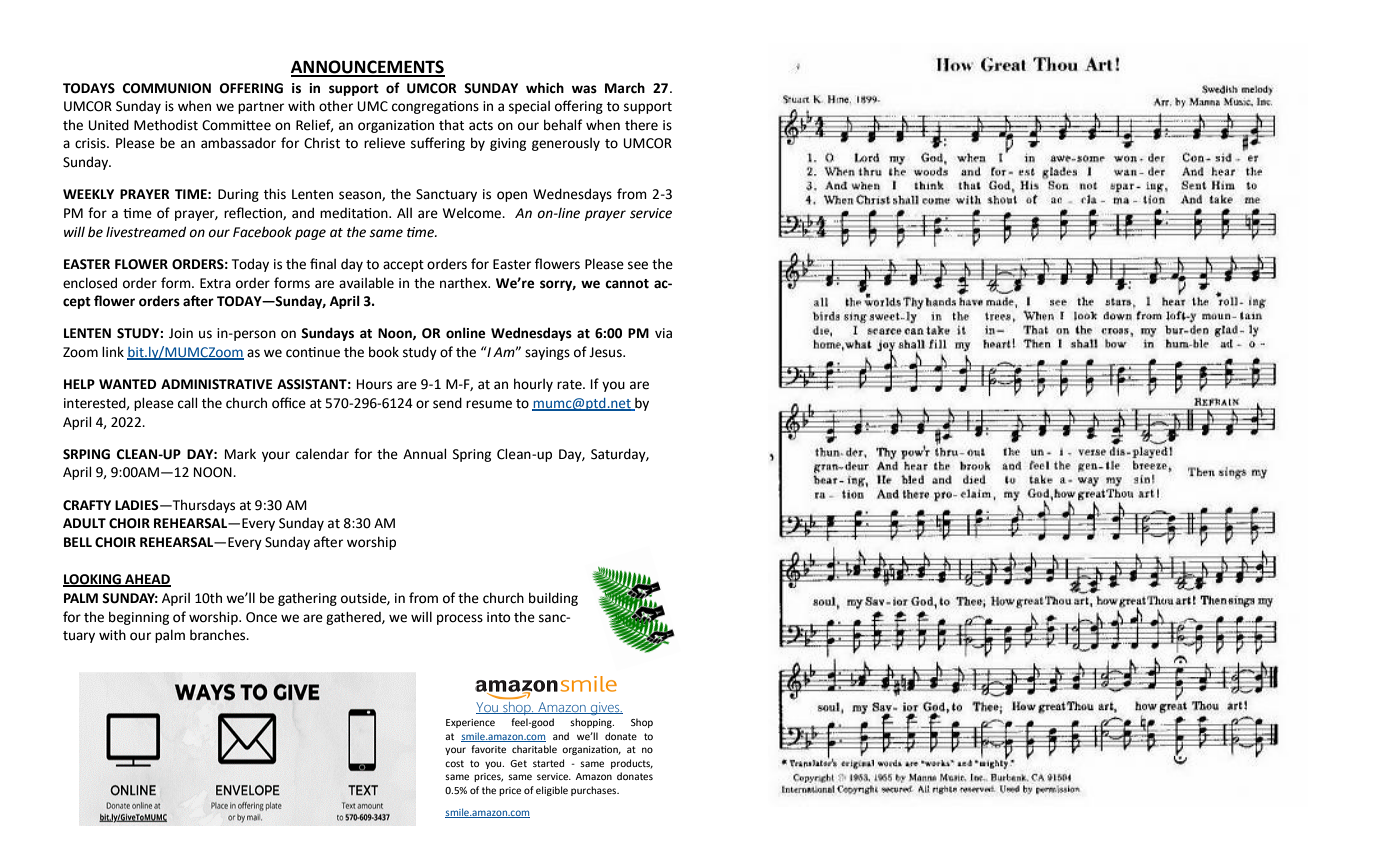 This image has width=1400, height=850. I want to click on available, so click(366, 283).
